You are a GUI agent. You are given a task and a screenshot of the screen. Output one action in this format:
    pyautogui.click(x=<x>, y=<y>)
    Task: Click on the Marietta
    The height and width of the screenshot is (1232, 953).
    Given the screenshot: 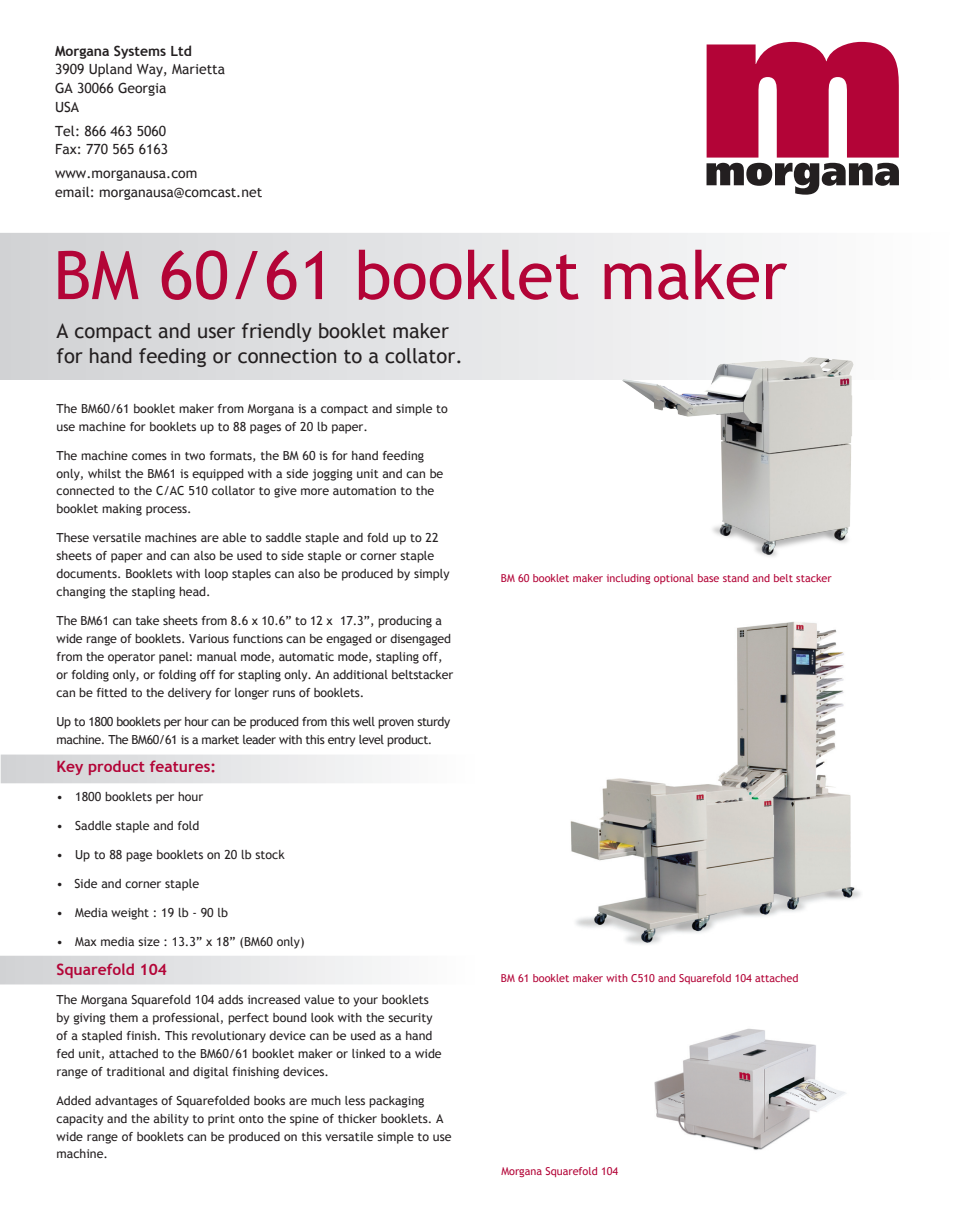 What is the action you would take?
    pyautogui.click(x=198, y=69)
